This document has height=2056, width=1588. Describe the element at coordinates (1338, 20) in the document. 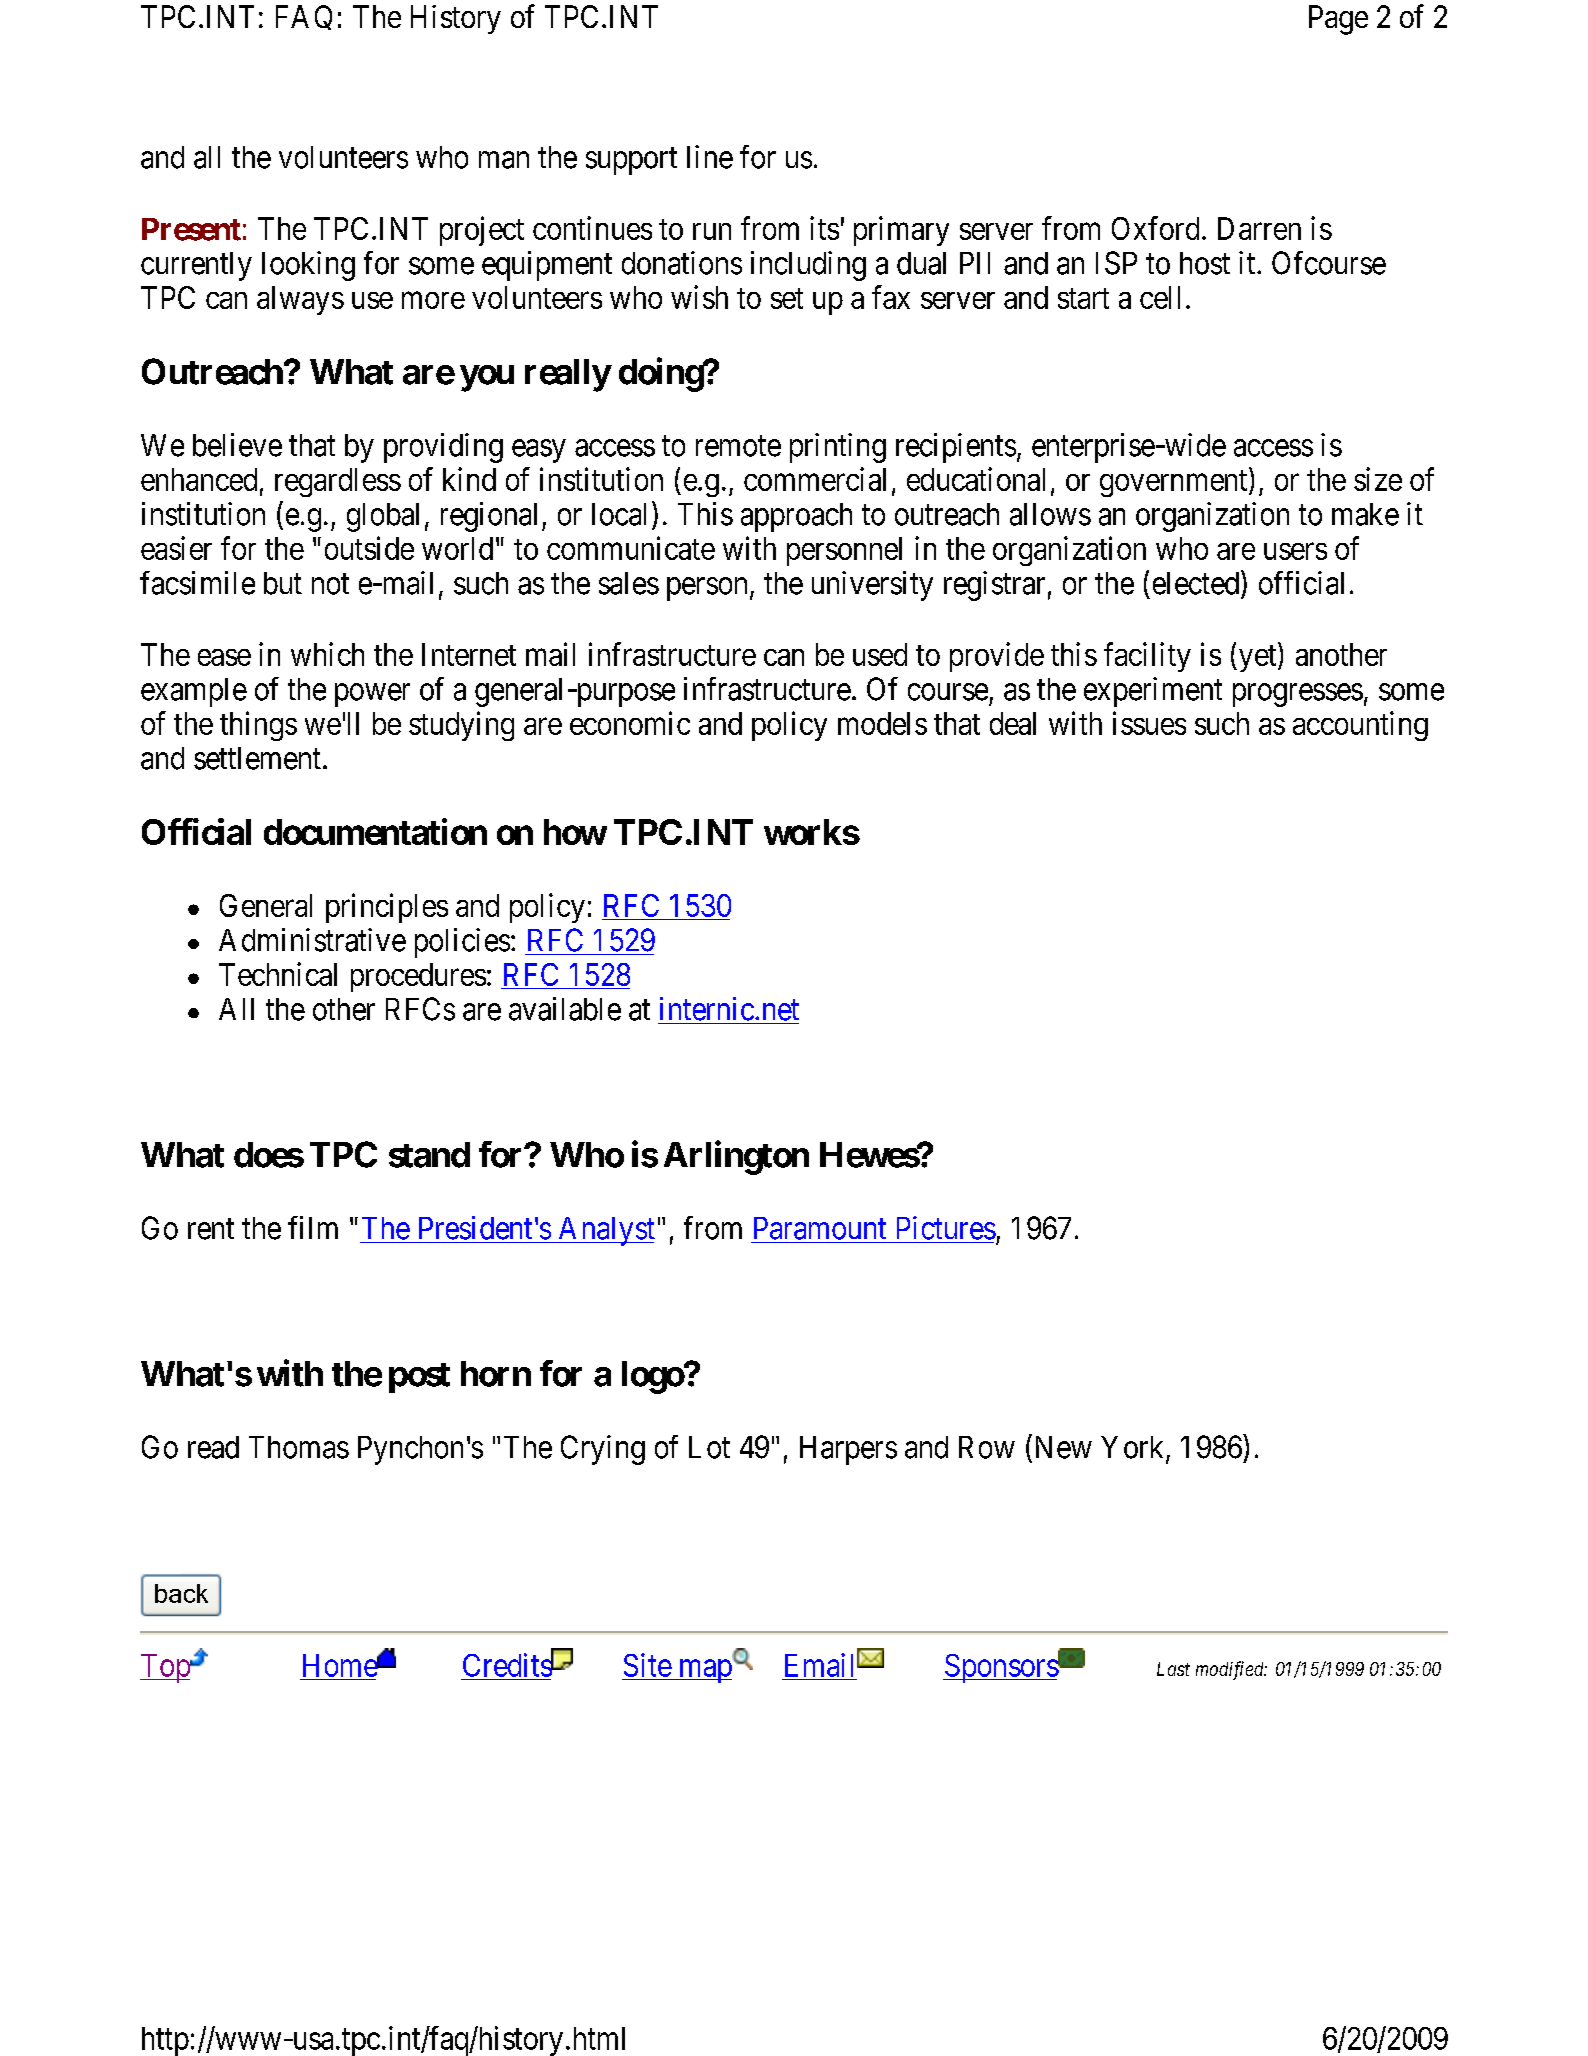

I see `Page` at that location.
